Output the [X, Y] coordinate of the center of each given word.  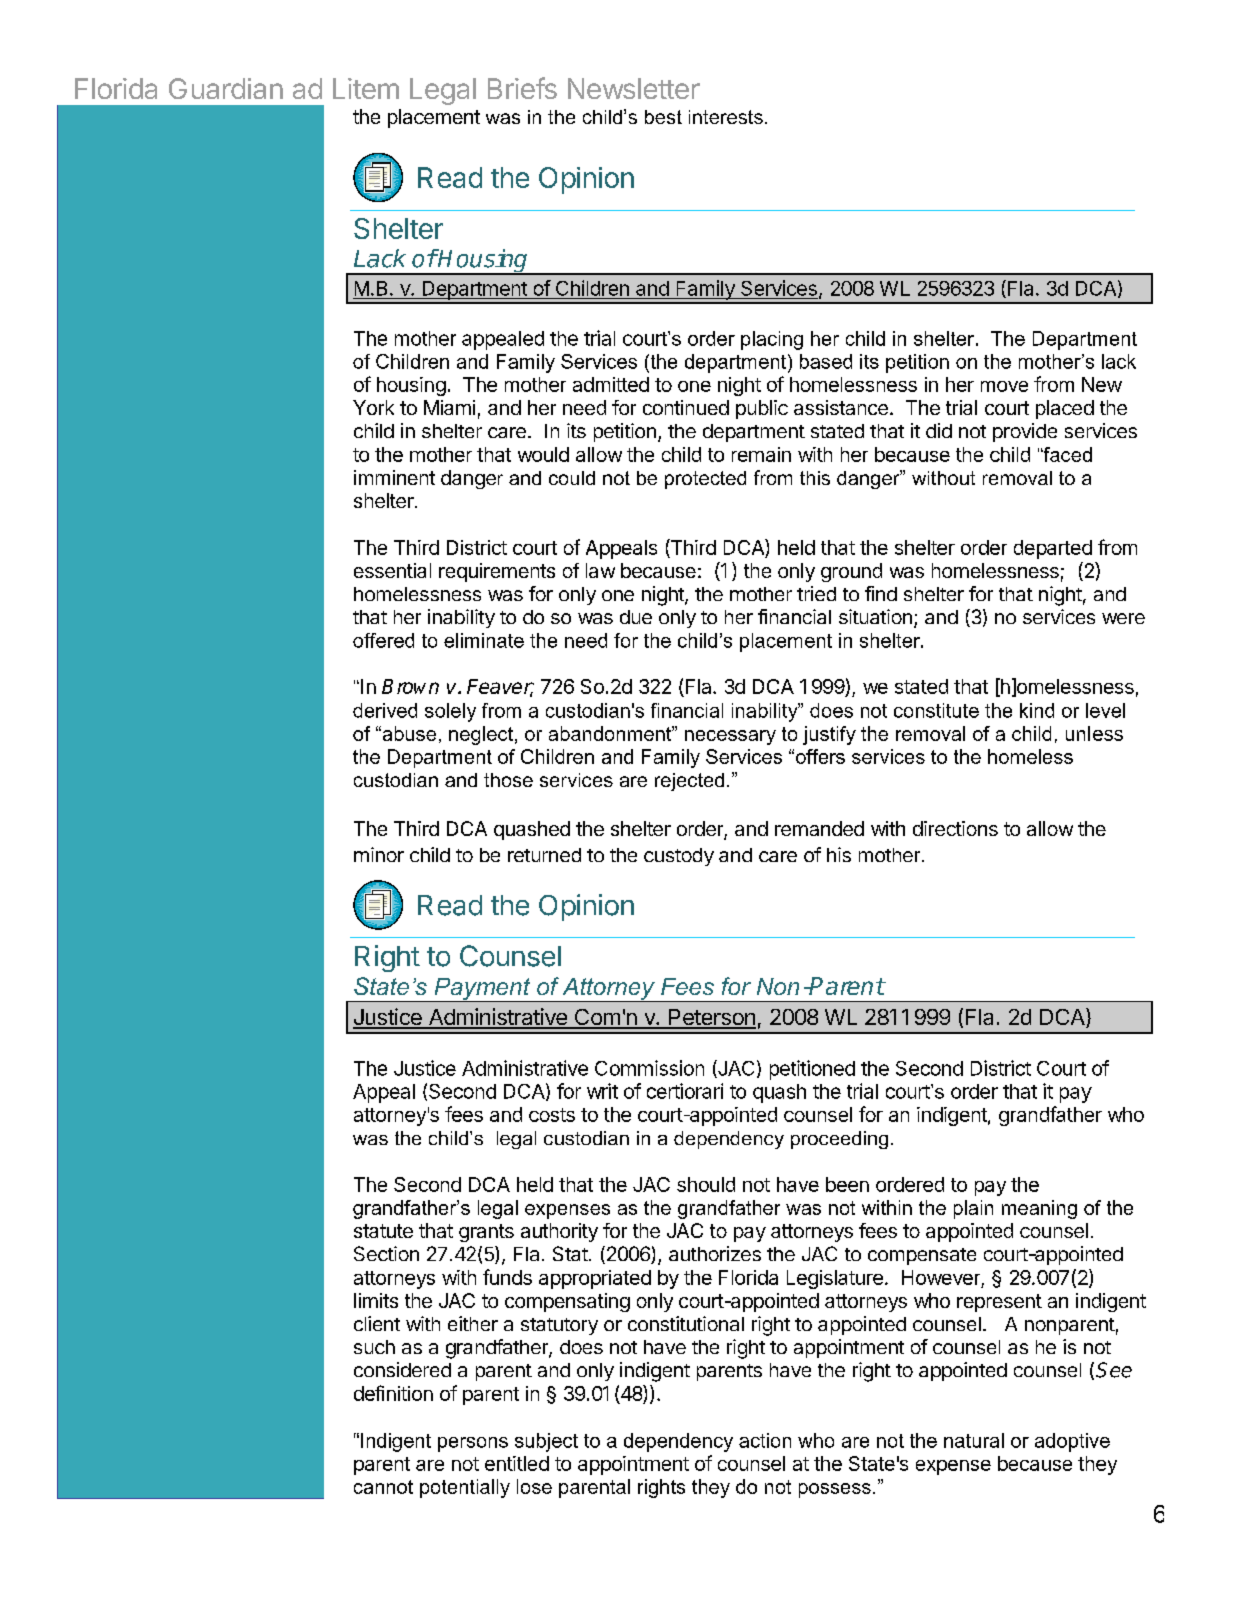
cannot [383, 1487]
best [663, 117]
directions [955, 828]
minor [379, 854]
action [765, 1440]
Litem [366, 88]
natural [974, 1440]
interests [726, 117]
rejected [689, 782]
